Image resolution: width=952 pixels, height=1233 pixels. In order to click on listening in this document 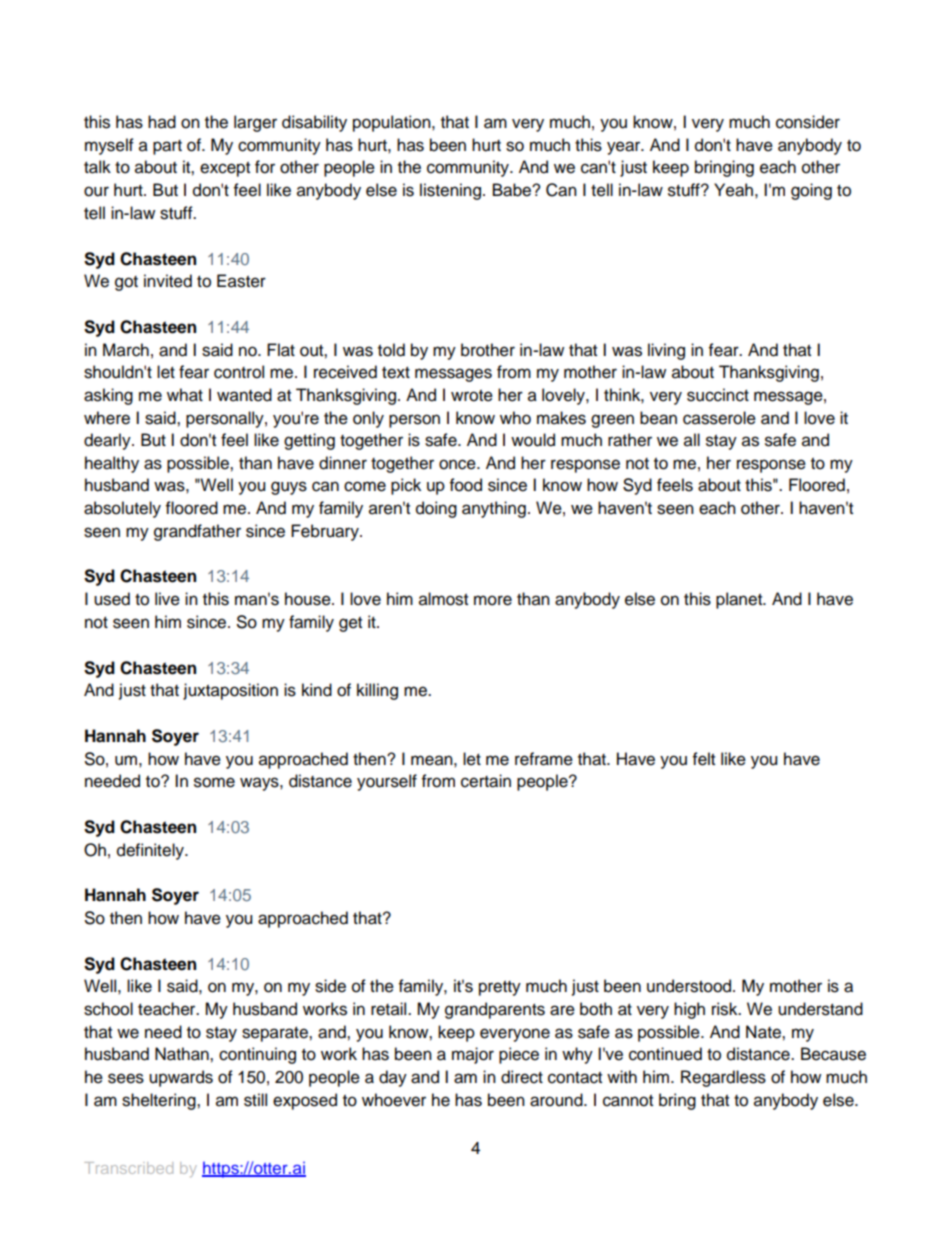, I will do `click(450, 191)`.
